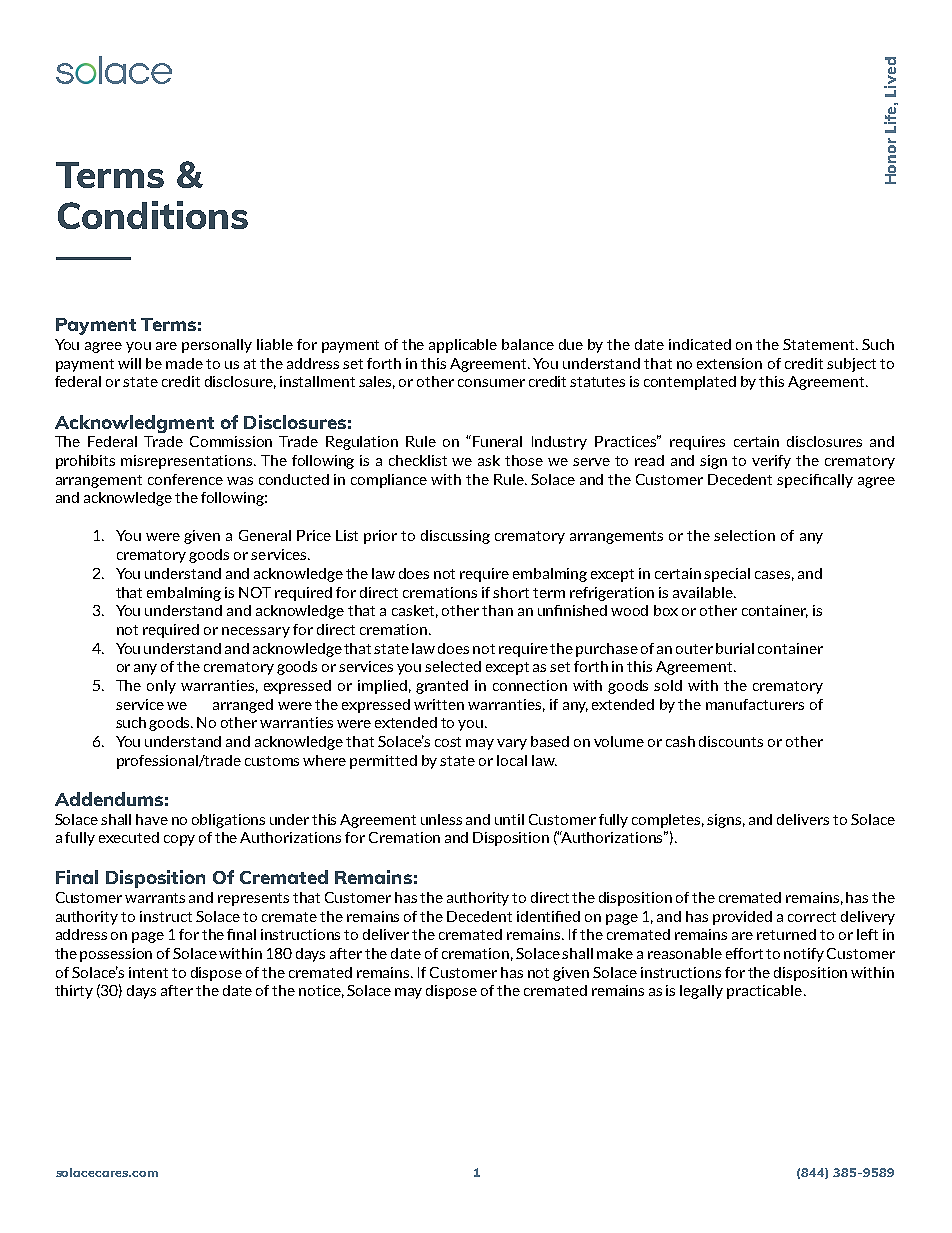  What do you see at coordinates (148, 972) in the screenshot?
I see `intent` at bounding box center [148, 972].
